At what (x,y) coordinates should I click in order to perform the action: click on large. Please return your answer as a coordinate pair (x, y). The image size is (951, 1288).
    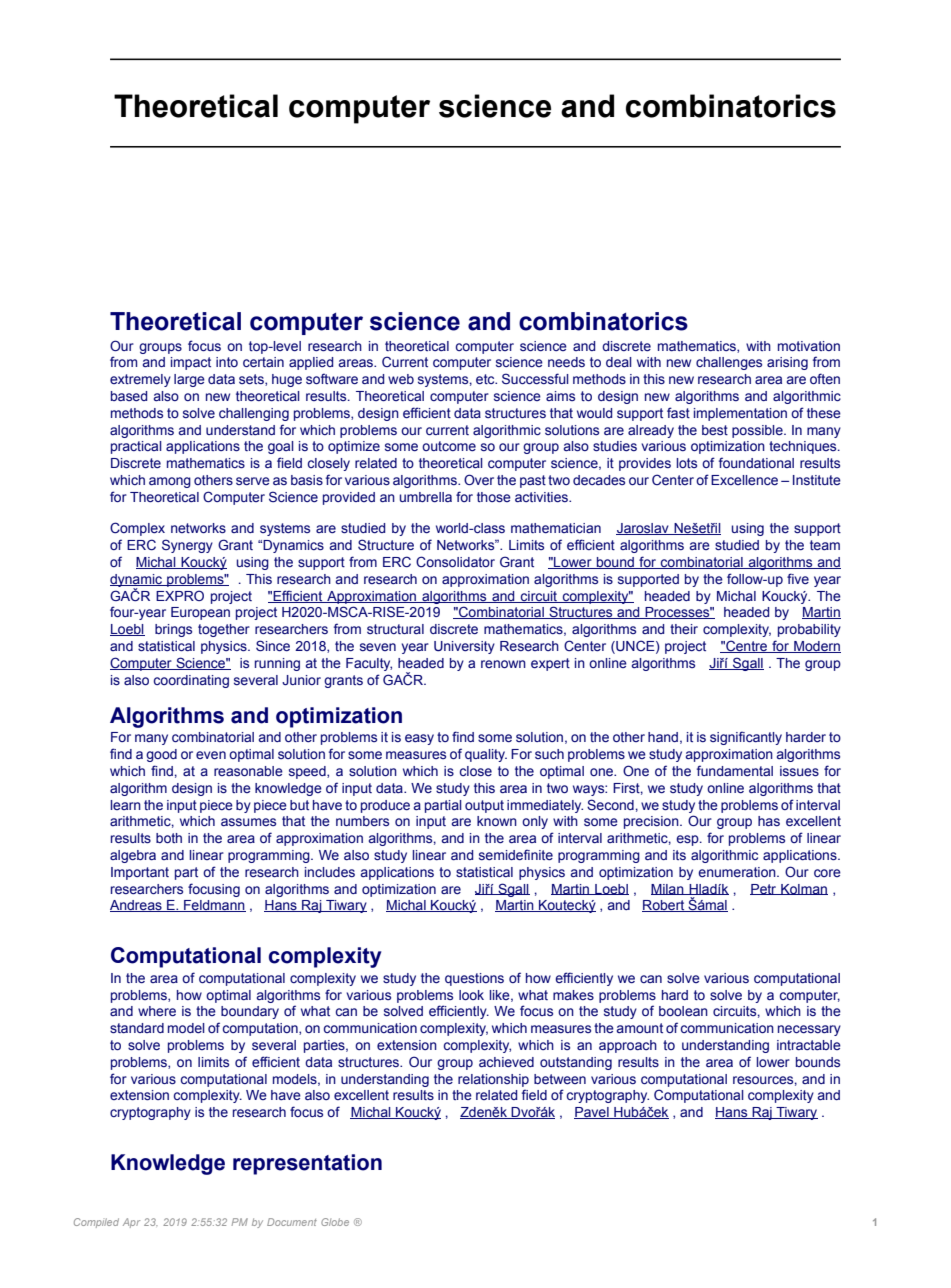
    Looking at the image, I should click on (189, 380).
